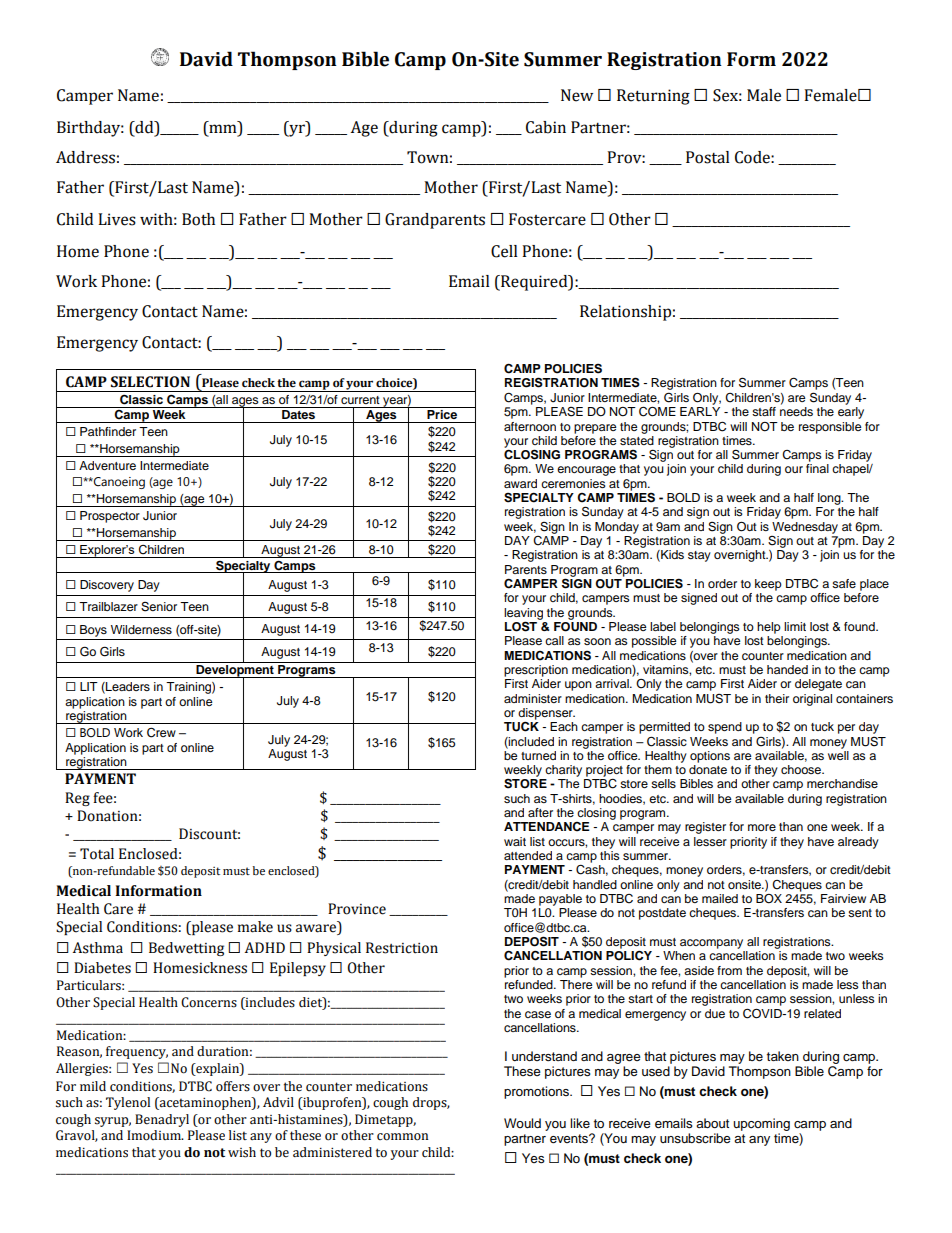 This screenshot has height=1233, width=952. What do you see at coordinates (577, 95) in the screenshot?
I see `New` at bounding box center [577, 95].
